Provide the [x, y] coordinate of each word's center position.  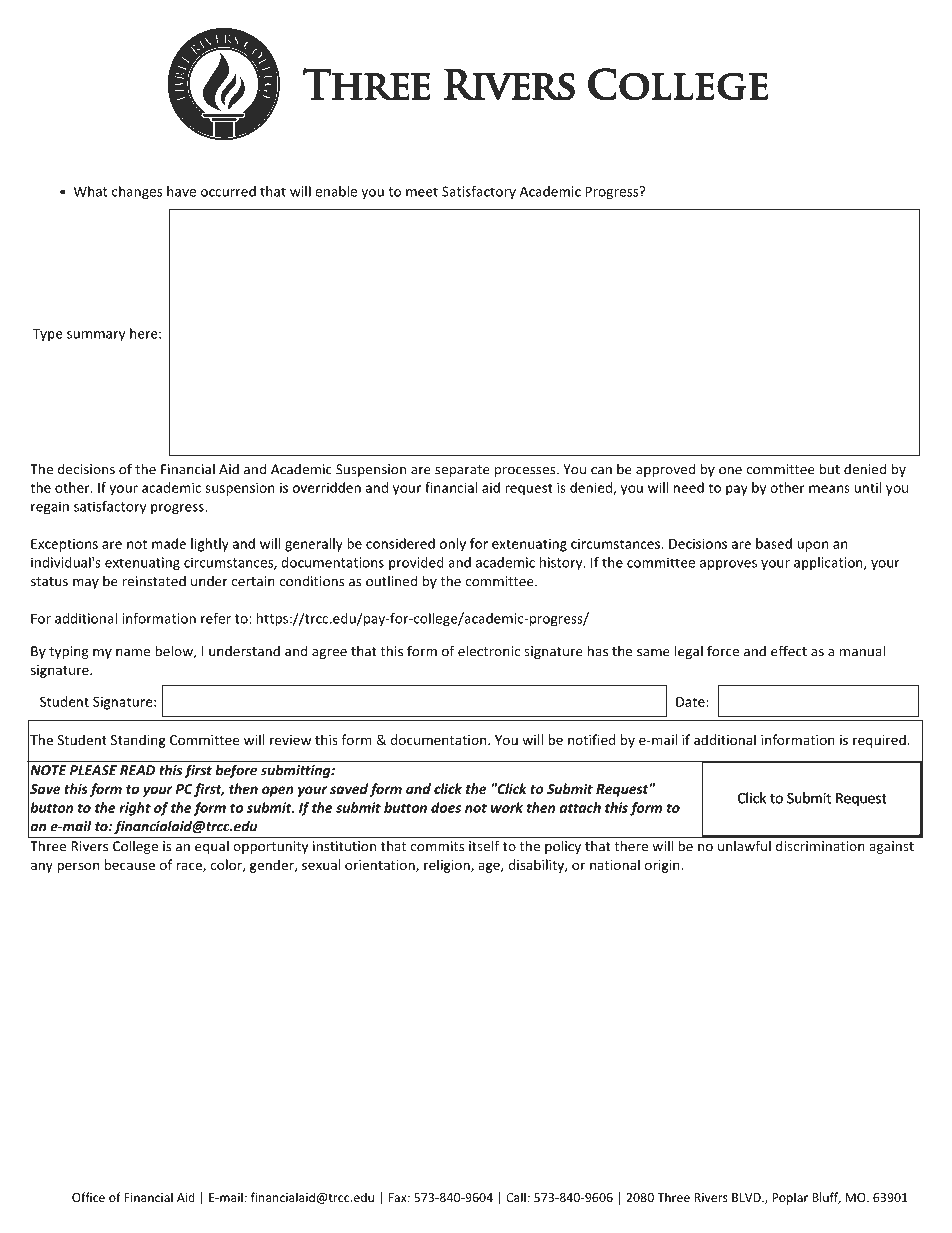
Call [516, 1197]
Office [88, 1197]
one [730, 471]
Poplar [790, 1198]
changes [137, 192]
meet [422, 192]
